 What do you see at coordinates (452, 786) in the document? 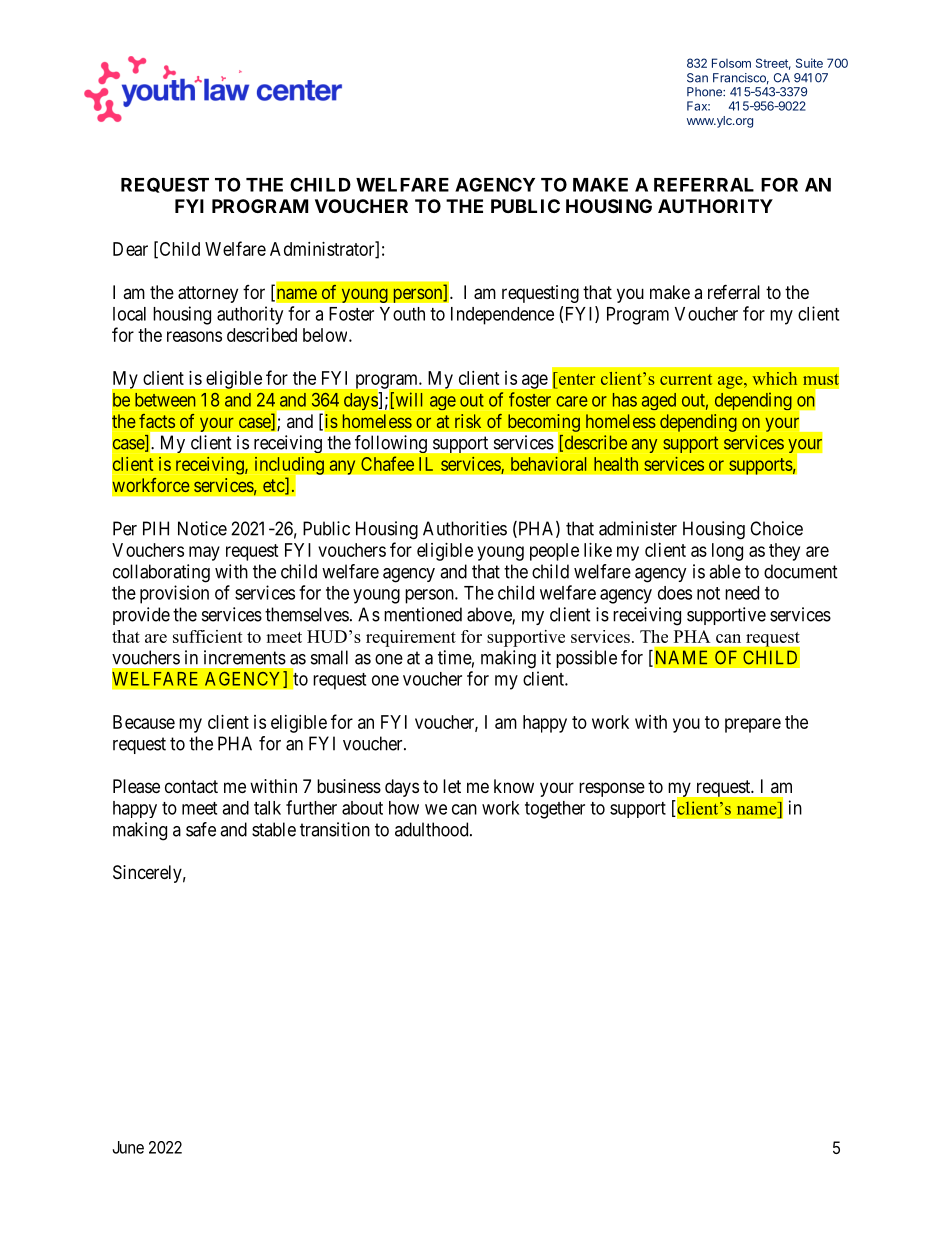
I see `let` at bounding box center [452, 786].
